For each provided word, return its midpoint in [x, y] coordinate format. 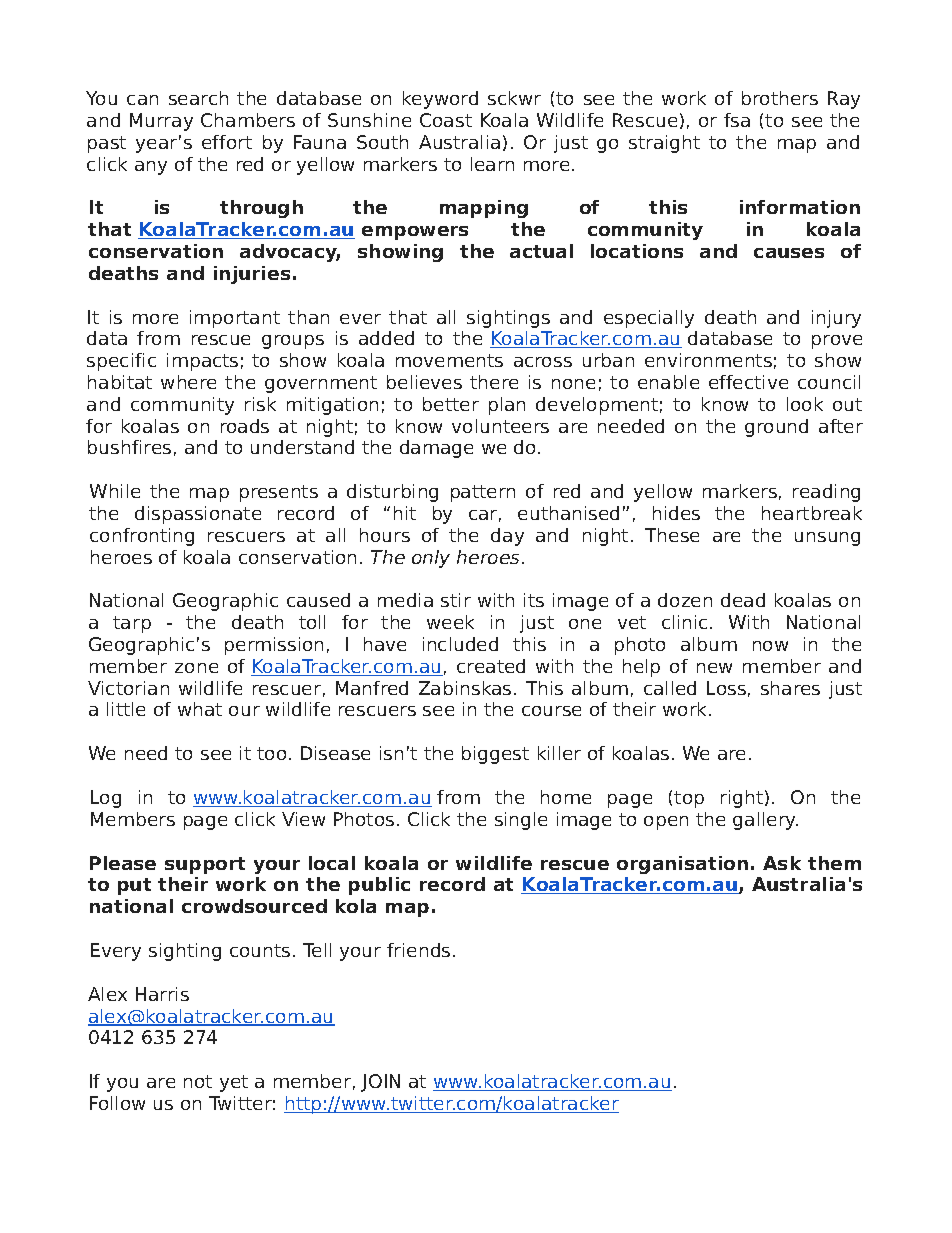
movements [449, 360]
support [205, 865]
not [198, 1081]
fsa [737, 120]
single [521, 821]
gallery [765, 821]
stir [456, 600]
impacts [202, 362]
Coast [446, 120]
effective [748, 382]
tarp [132, 624]
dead [743, 600]
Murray [161, 122]
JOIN [380, 1083]
